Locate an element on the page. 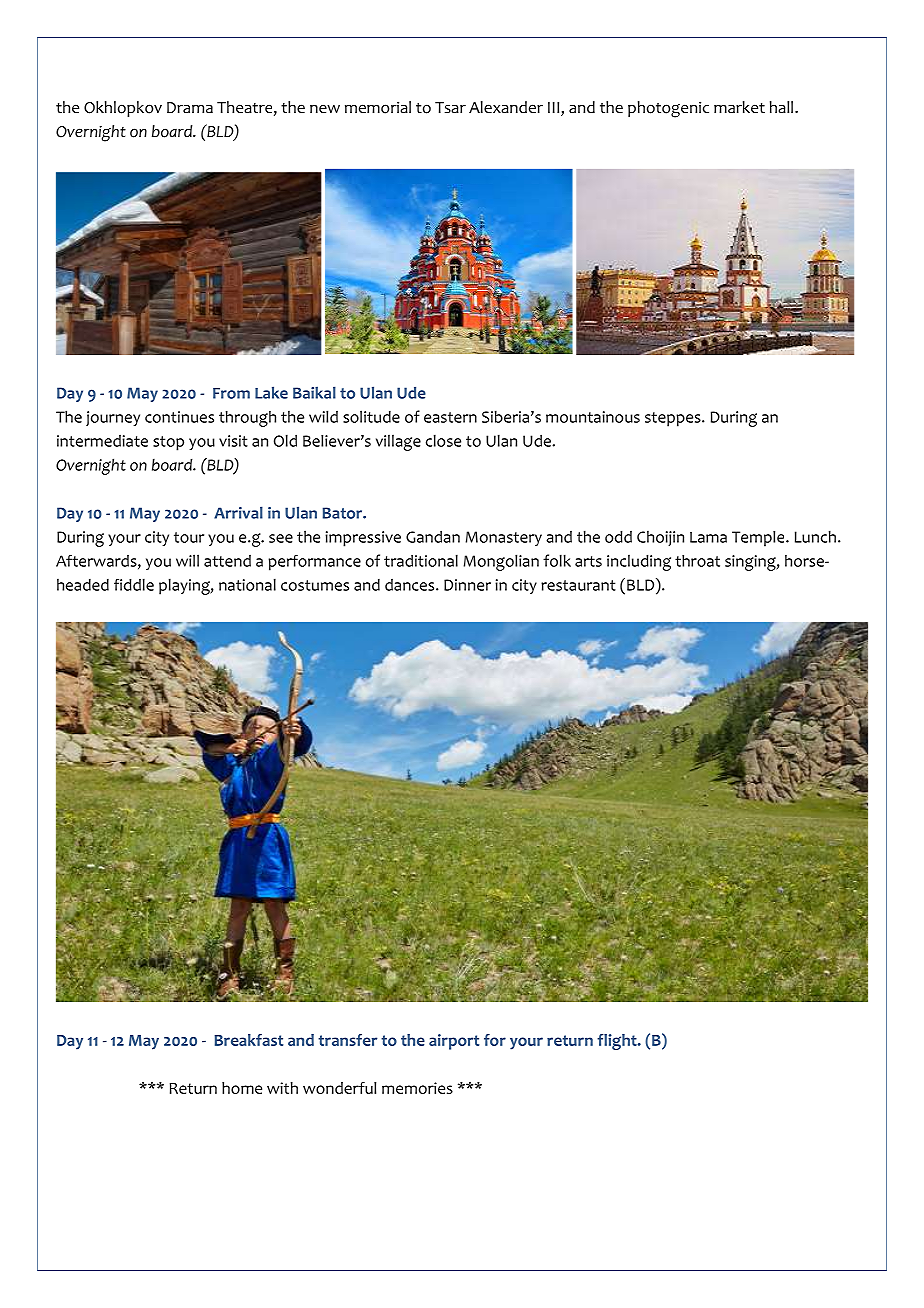 The width and height of the document is (924, 1308). Tsar is located at coordinates (450, 107).
